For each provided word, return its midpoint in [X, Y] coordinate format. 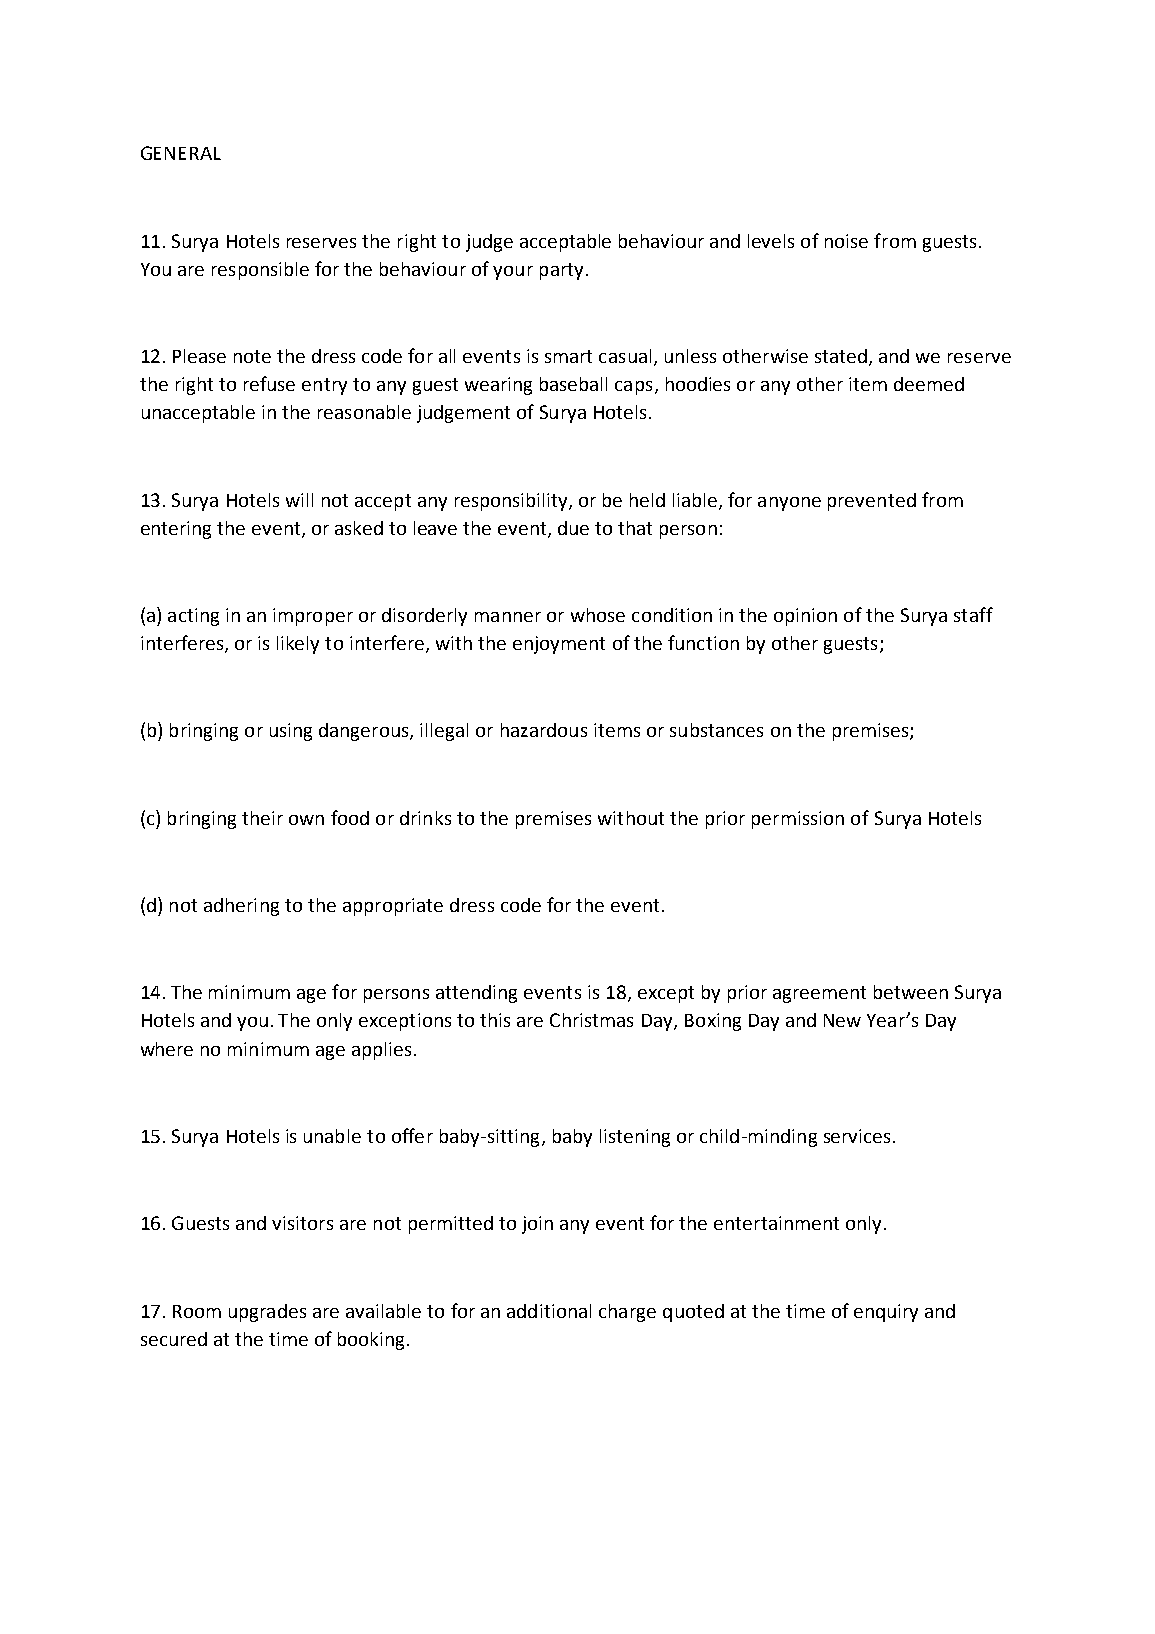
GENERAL [181, 153]
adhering [241, 907]
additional [549, 1311]
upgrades [267, 1313]
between [911, 992]
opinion [805, 617]
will [299, 500]
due [573, 528]
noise [846, 241]
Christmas [591, 1020]
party [561, 271]
